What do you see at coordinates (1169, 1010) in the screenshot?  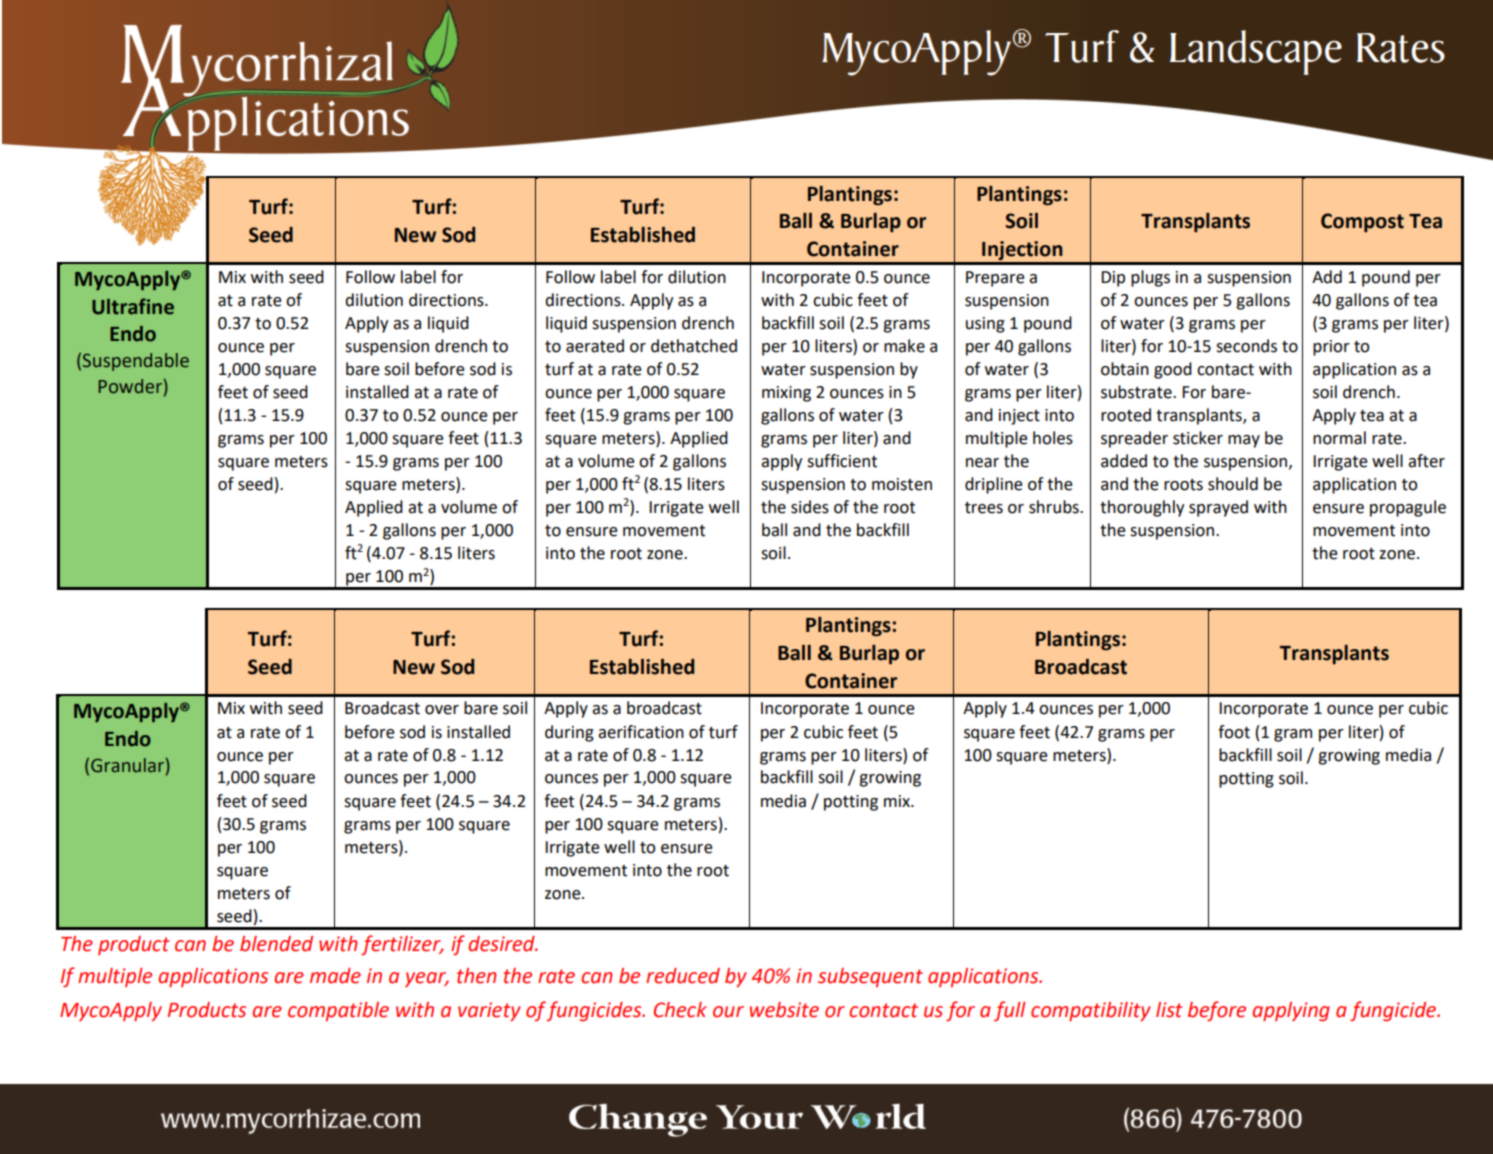 I see `list` at bounding box center [1169, 1010].
